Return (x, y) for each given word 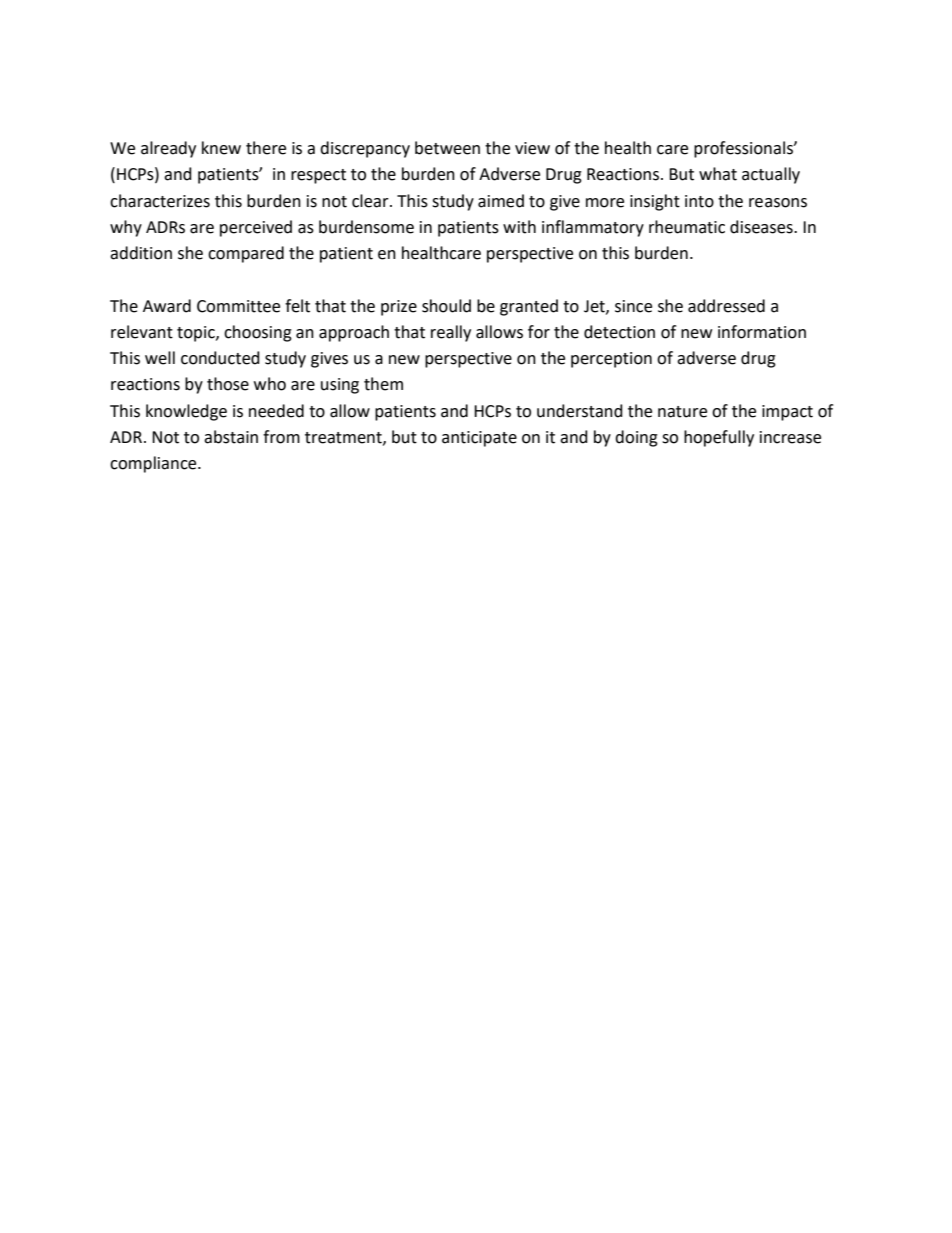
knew (221, 148)
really (451, 333)
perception (611, 360)
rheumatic (687, 227)
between (447, 148)
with (519, 227)
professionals (744, 149)
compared (246, 254)
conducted (220, 358)
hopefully (719, 438)
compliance (154, 464)
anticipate (479, 439)
